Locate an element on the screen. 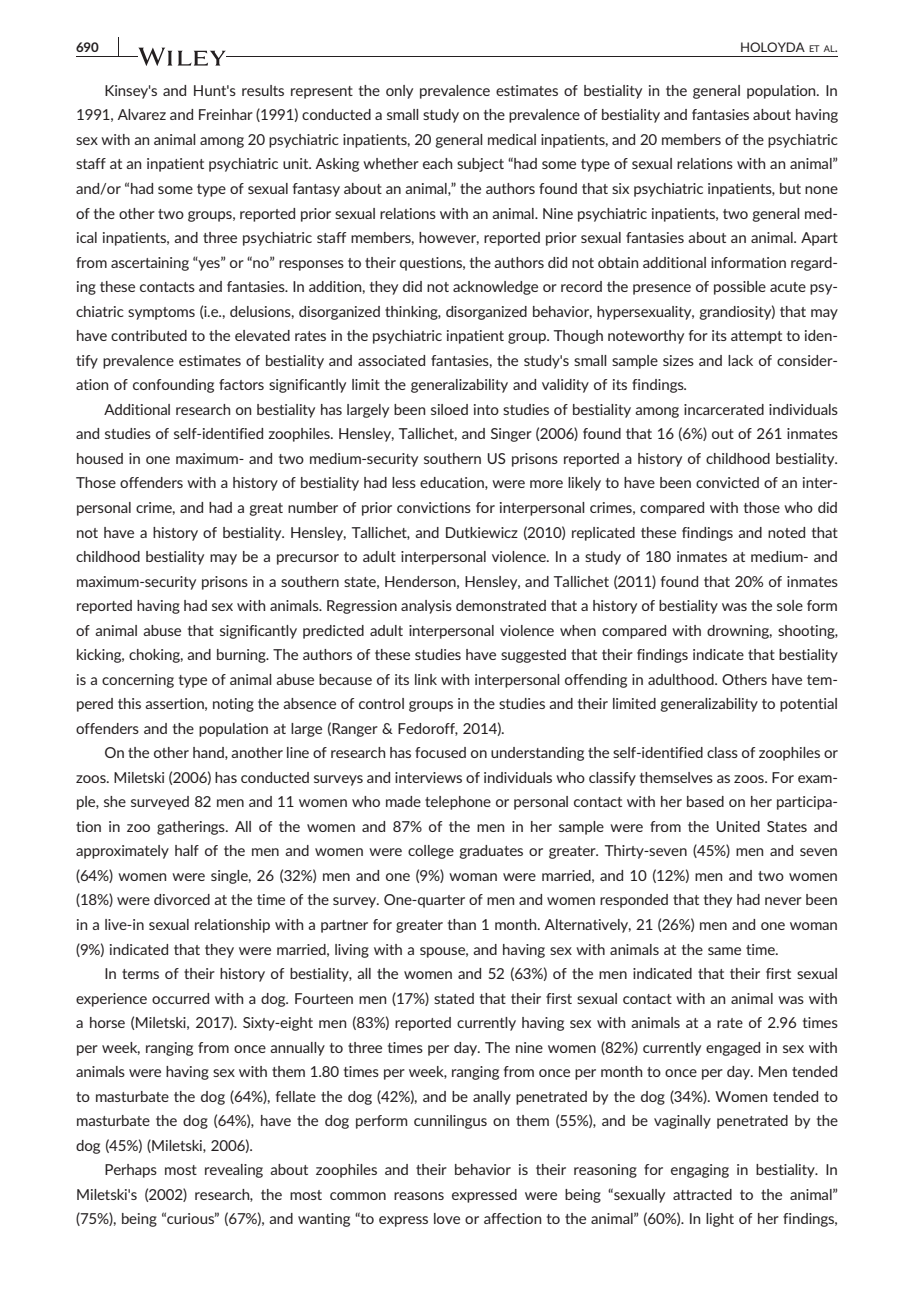 The height and width of the screenshot is (1316, 914). burning is located at coordinates (242, 656).
